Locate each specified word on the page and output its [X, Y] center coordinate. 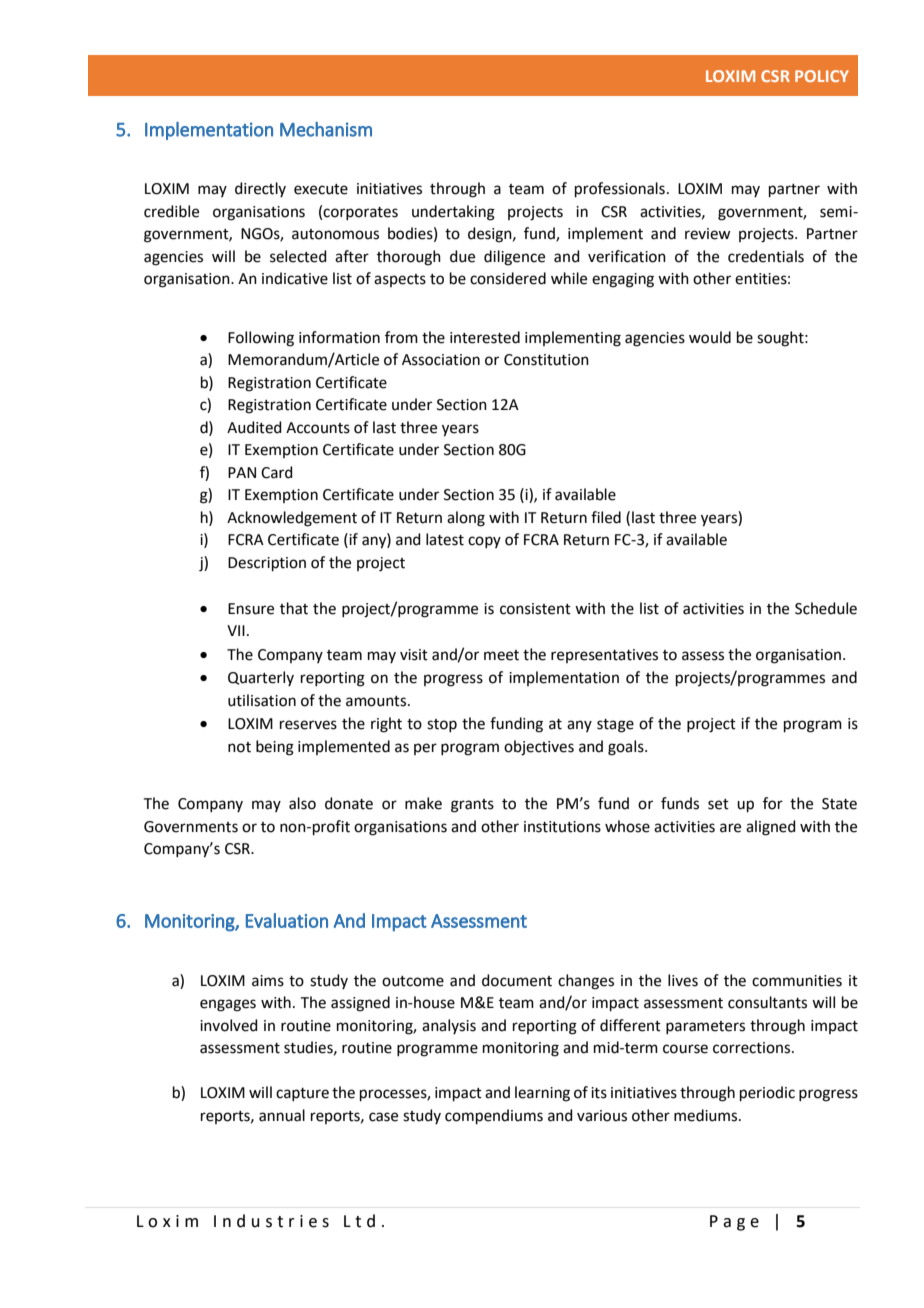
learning [542, 1094]
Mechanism [326, 129]
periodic [767, 1093]
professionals [620, 189]
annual [282, 1115]
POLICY [822, 76]
